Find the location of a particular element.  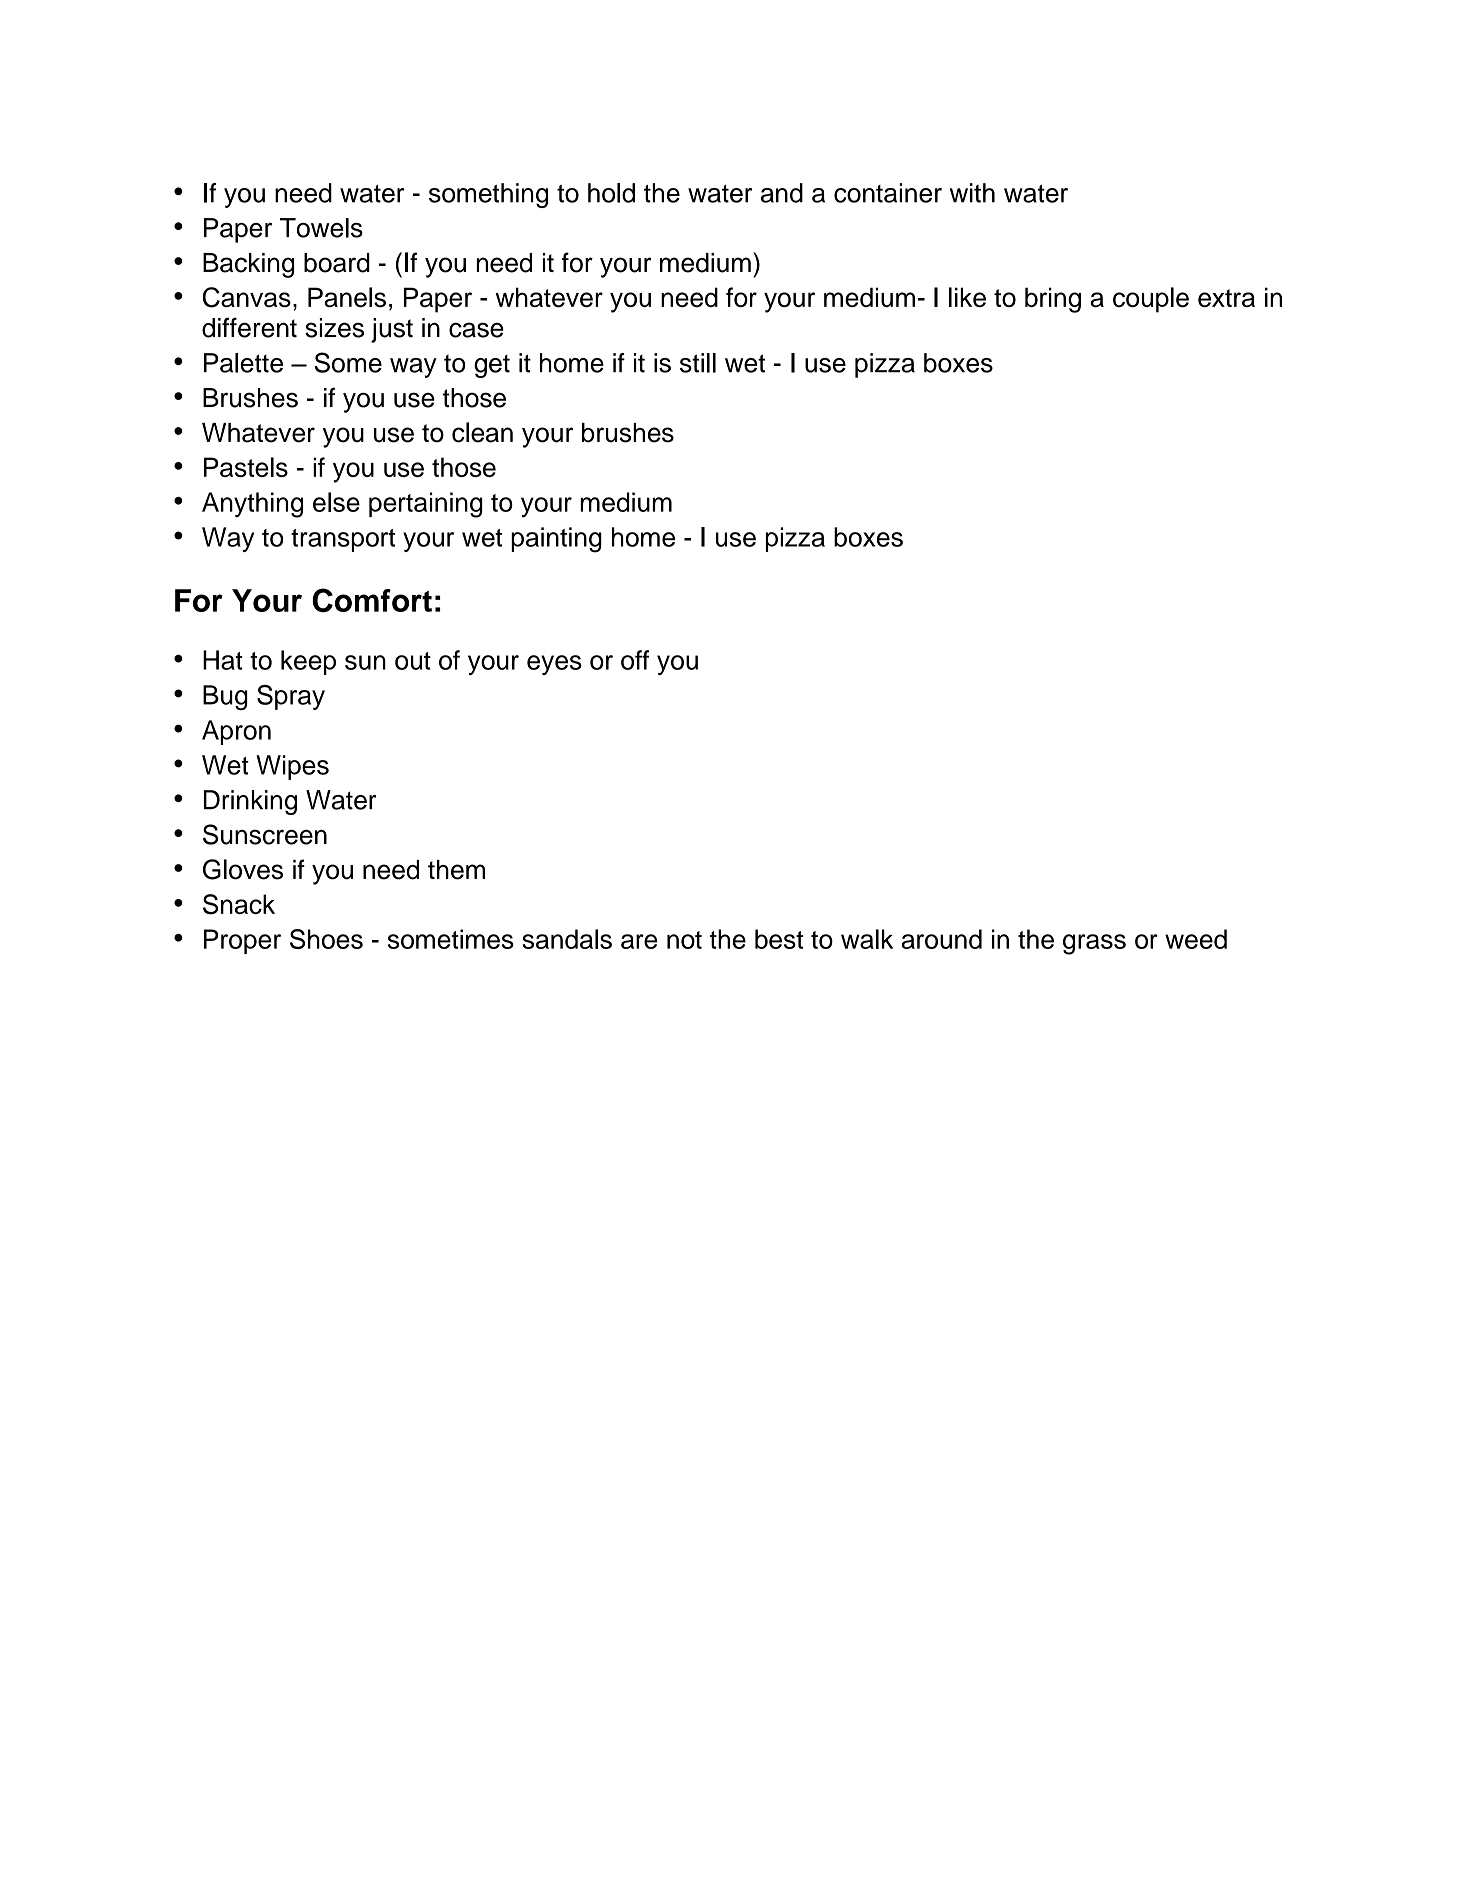

couple is located at coordinates (1151, 300).
